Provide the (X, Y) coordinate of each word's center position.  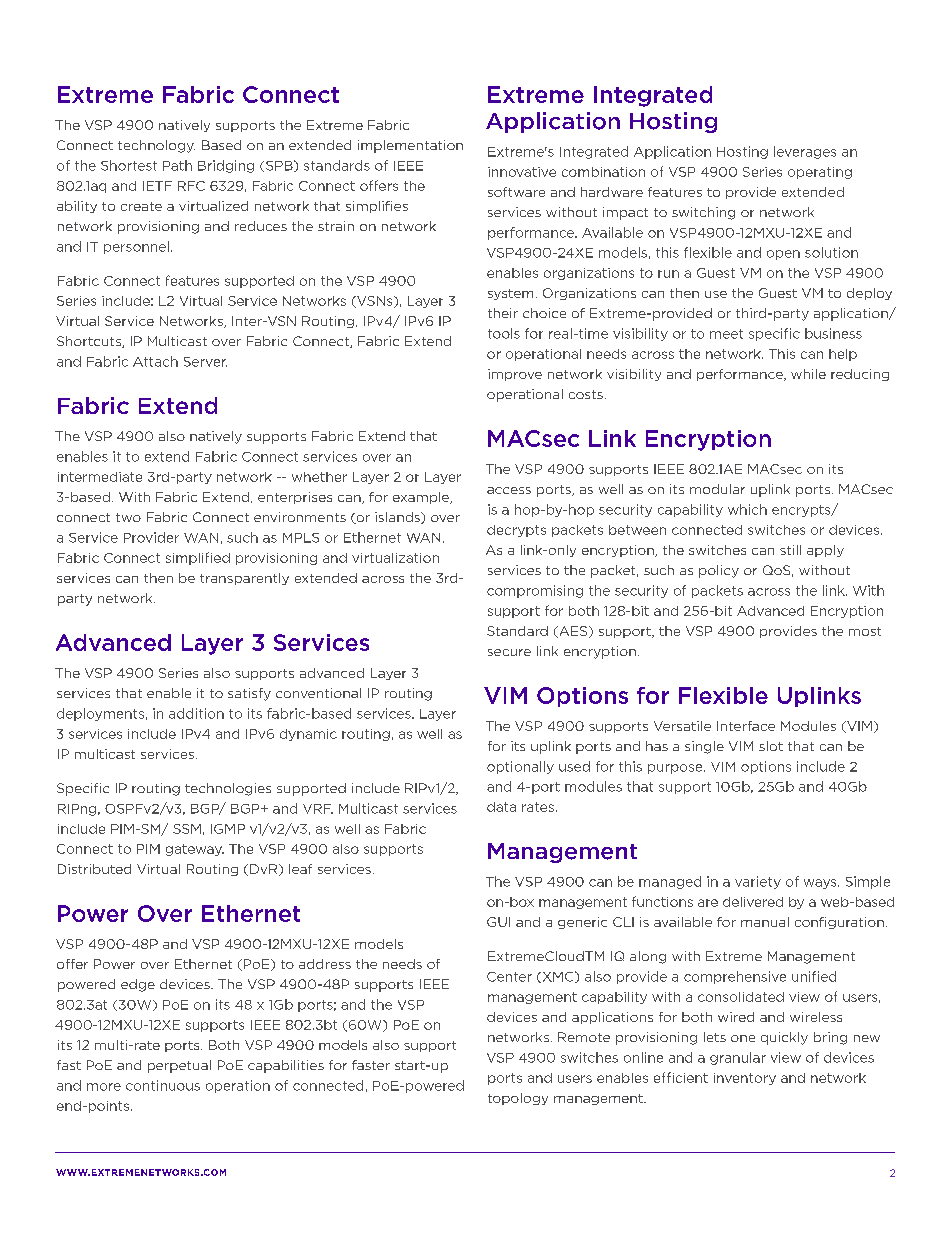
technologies (228, 789)
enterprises (295, 498)
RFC (191, 186)
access (509, 490)
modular (717, 489)
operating (820, 173)
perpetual (179, 1066)
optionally (520, 767)
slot (771, 746)
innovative (522, 172)
